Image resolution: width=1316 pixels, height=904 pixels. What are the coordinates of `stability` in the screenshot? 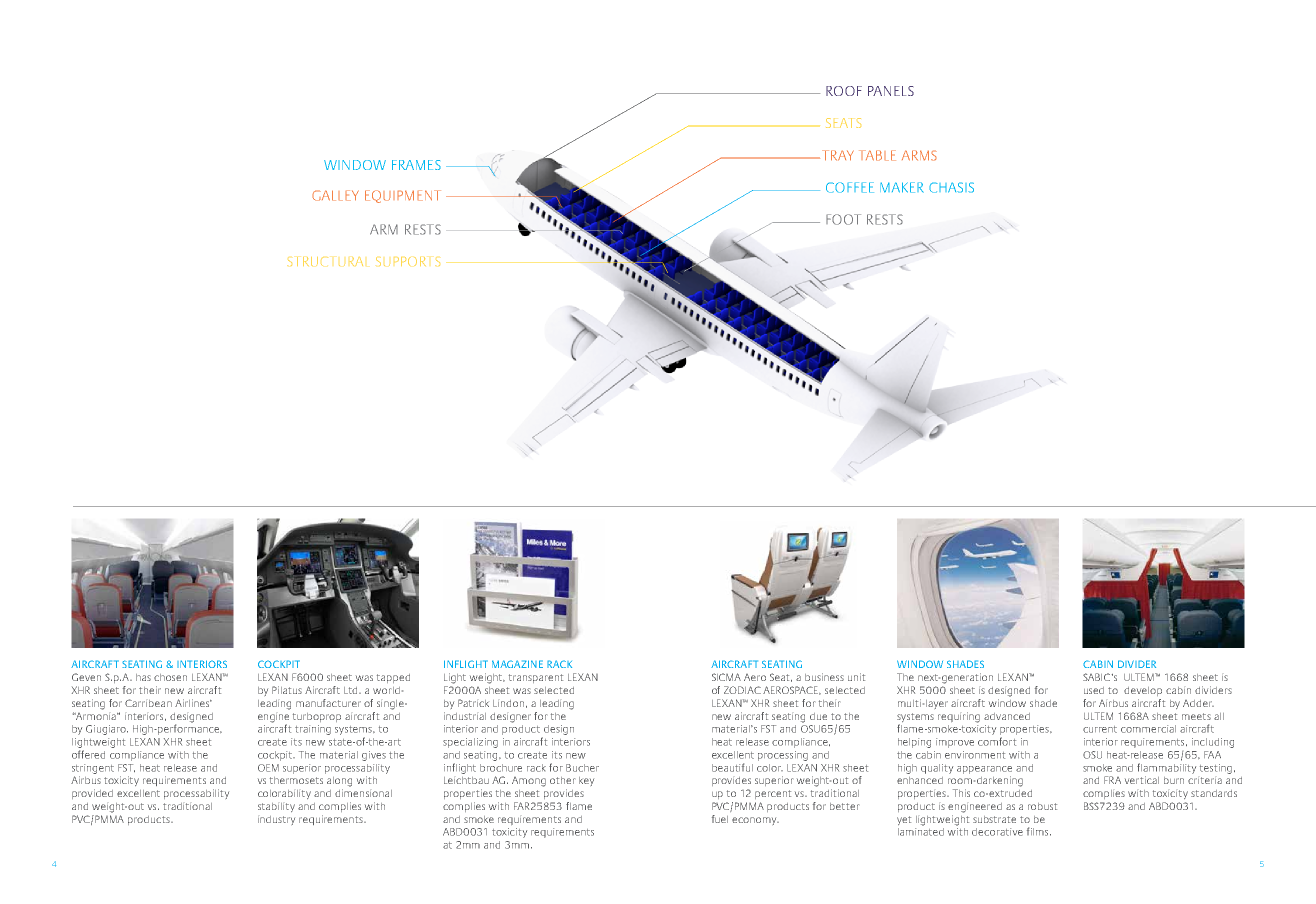 It's located at (276, 807).
